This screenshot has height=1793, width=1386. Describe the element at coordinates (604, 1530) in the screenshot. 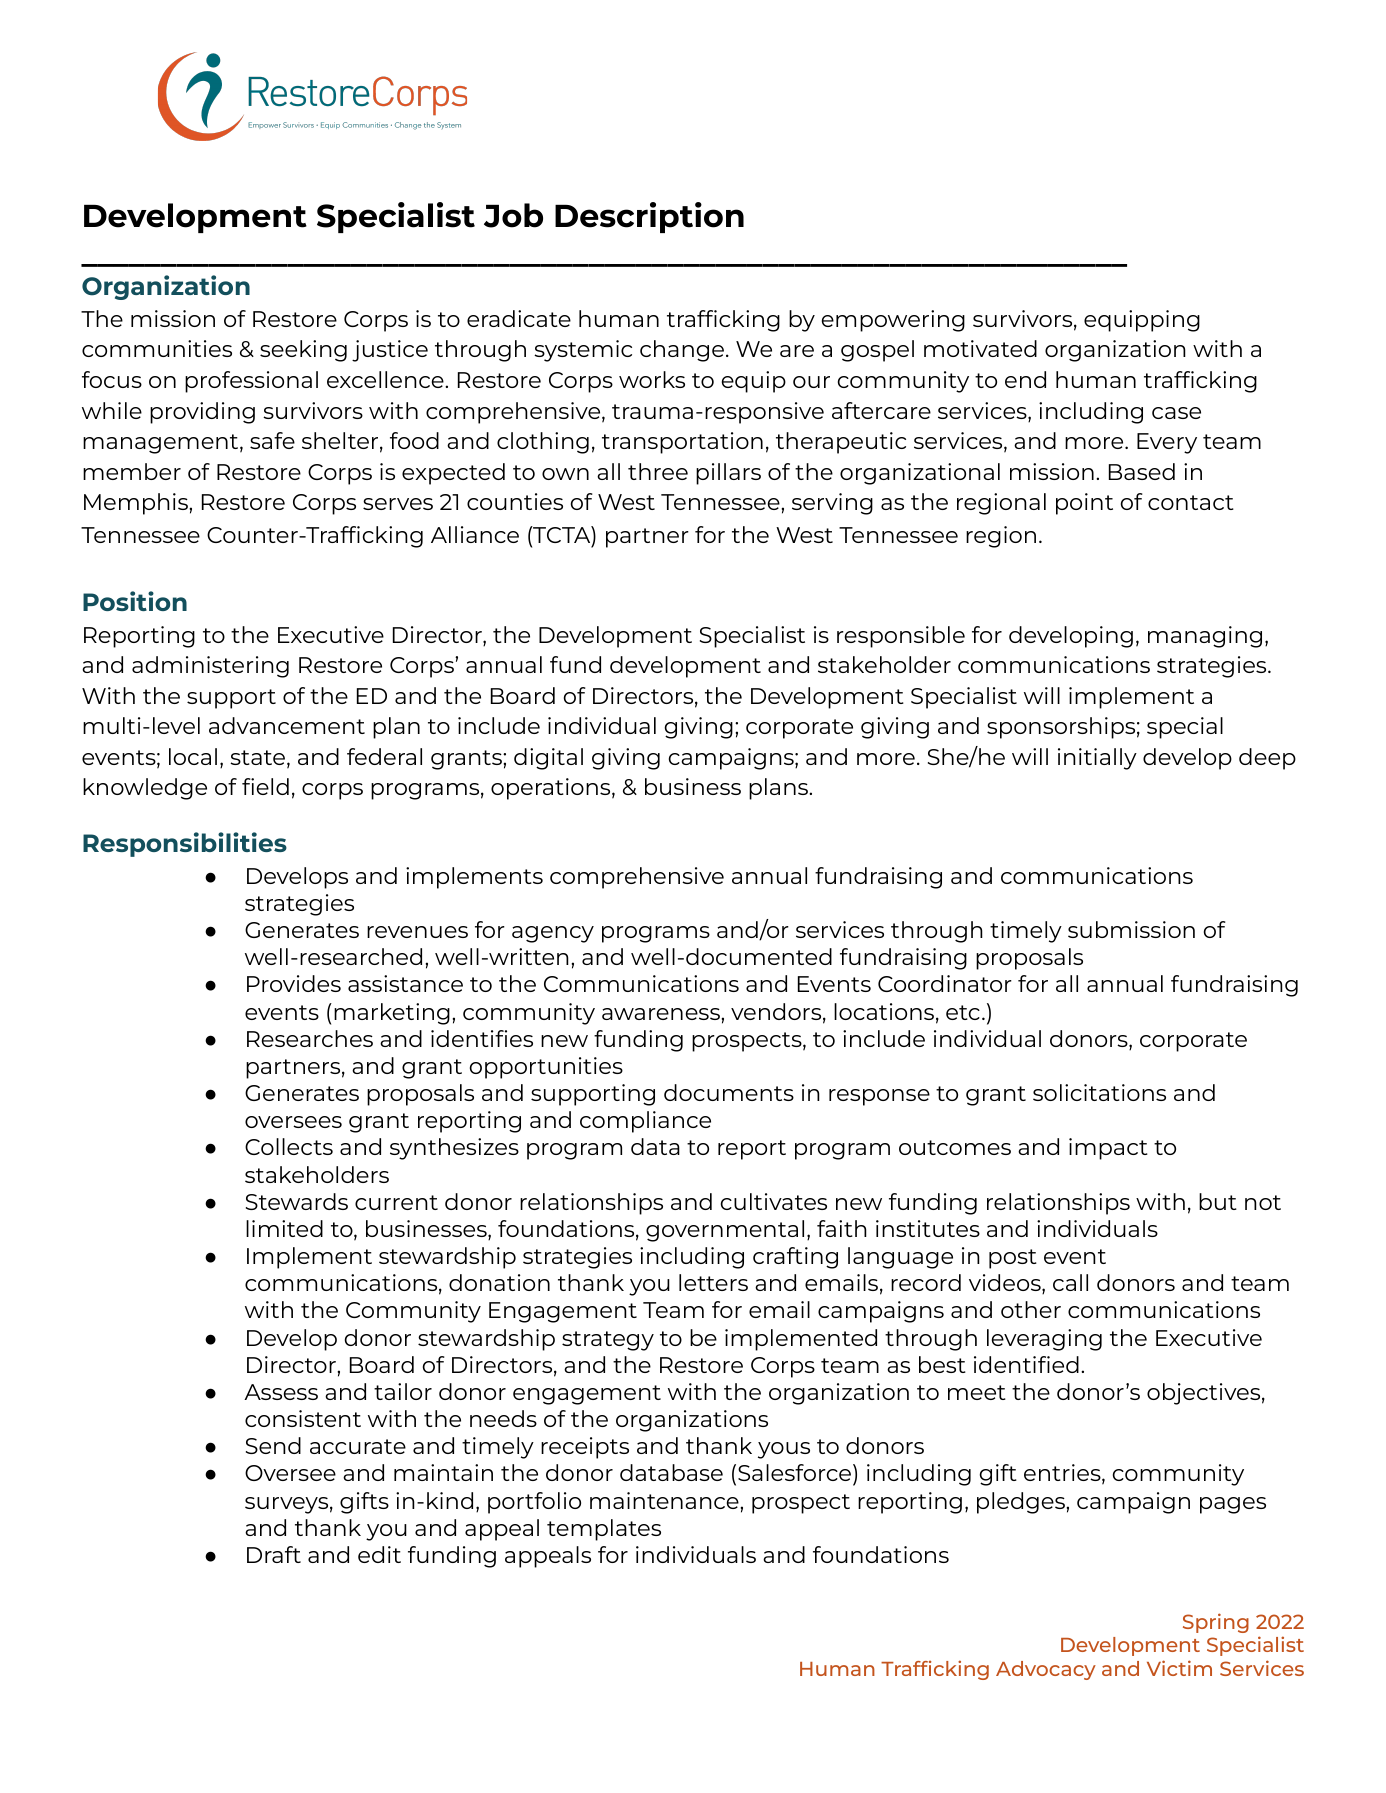

I see `templates` at that location.
